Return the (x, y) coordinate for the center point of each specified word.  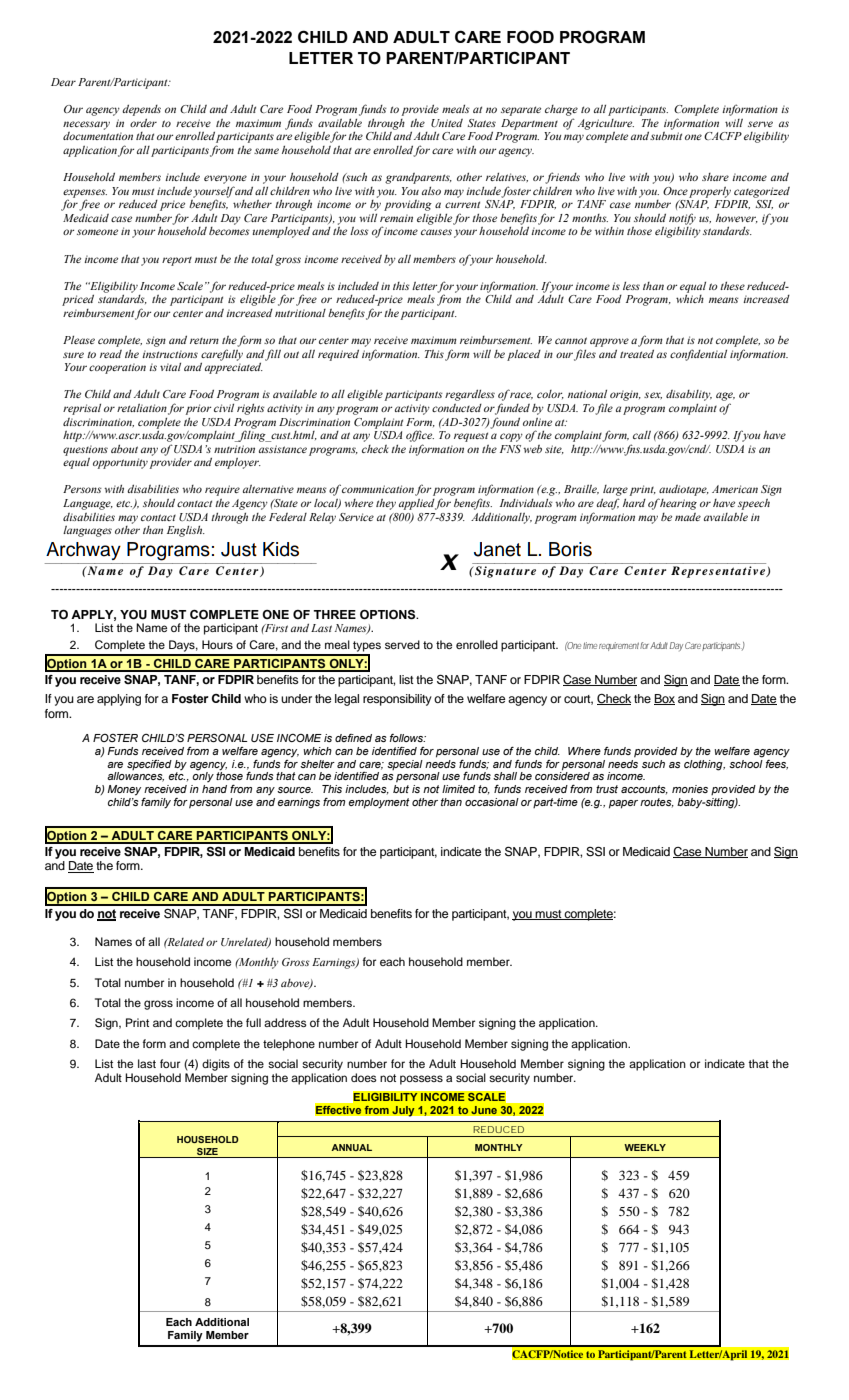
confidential (698, 355)
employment (379, 803)
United (447, 123)
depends (141, 110)
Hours (217, 644)
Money (124, 790)
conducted (457, 408)
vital (170, 367)
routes (657, 803)
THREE (335, 614)
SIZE (207, 1151)
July (403, 1111)
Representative (719, 572)
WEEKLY (645, 1147)
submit (666, 136)
